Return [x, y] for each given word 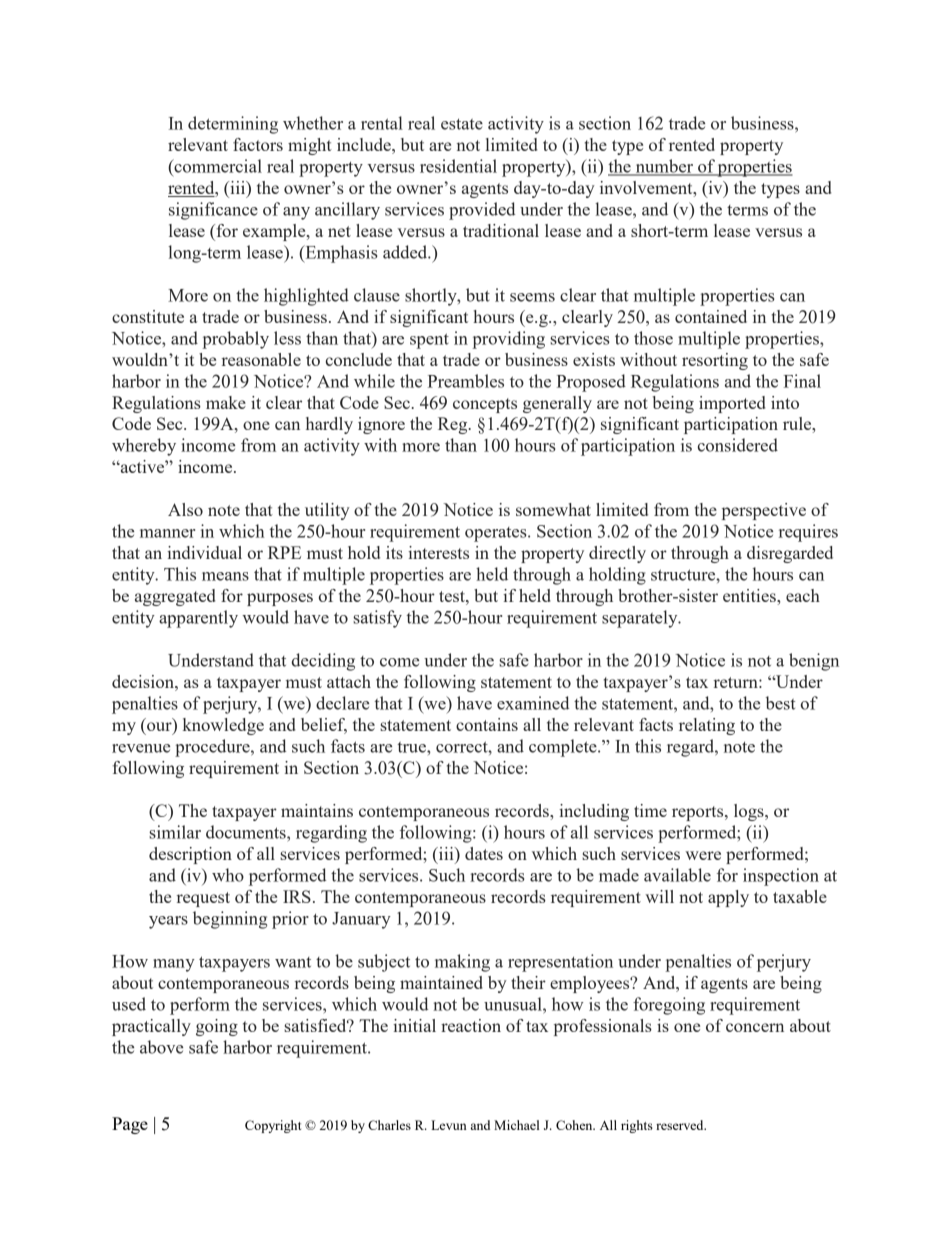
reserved [681, 1125]
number [664, 167]
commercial [217, 166]
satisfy [377, 619]
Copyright [273, 1126]
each [803, 595]
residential [458, 166]
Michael [517, 1125]
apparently [198, 619]
